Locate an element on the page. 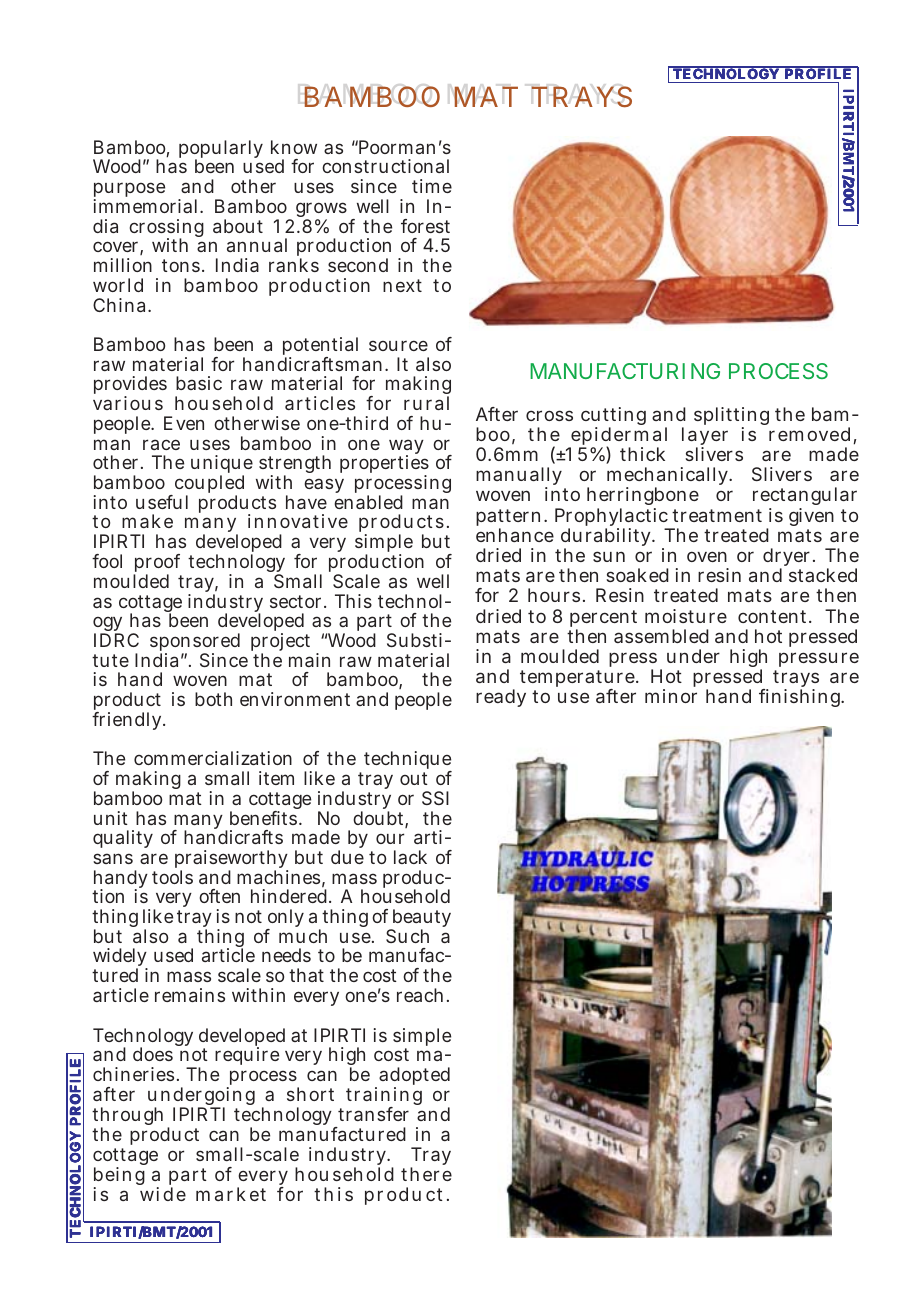 The width and height of the document is (924, 1308). useful is located at coordinates (162, 502).
